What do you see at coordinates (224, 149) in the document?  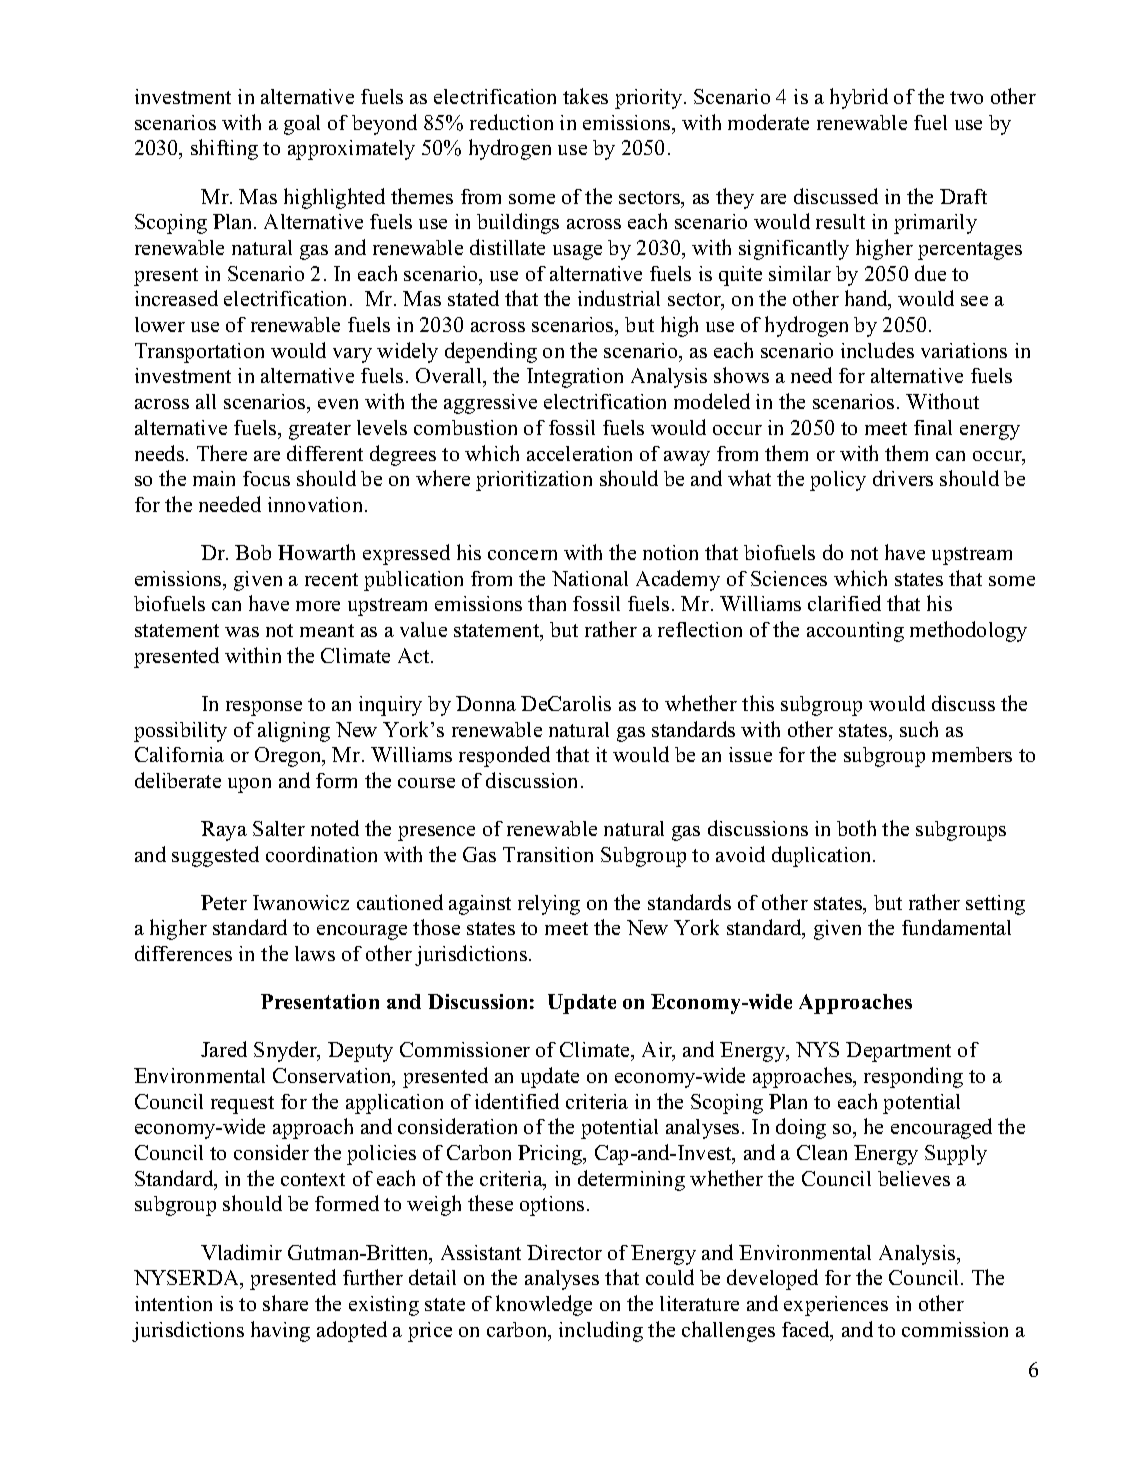 I see `shifting` at bounding box center [224, 149].
